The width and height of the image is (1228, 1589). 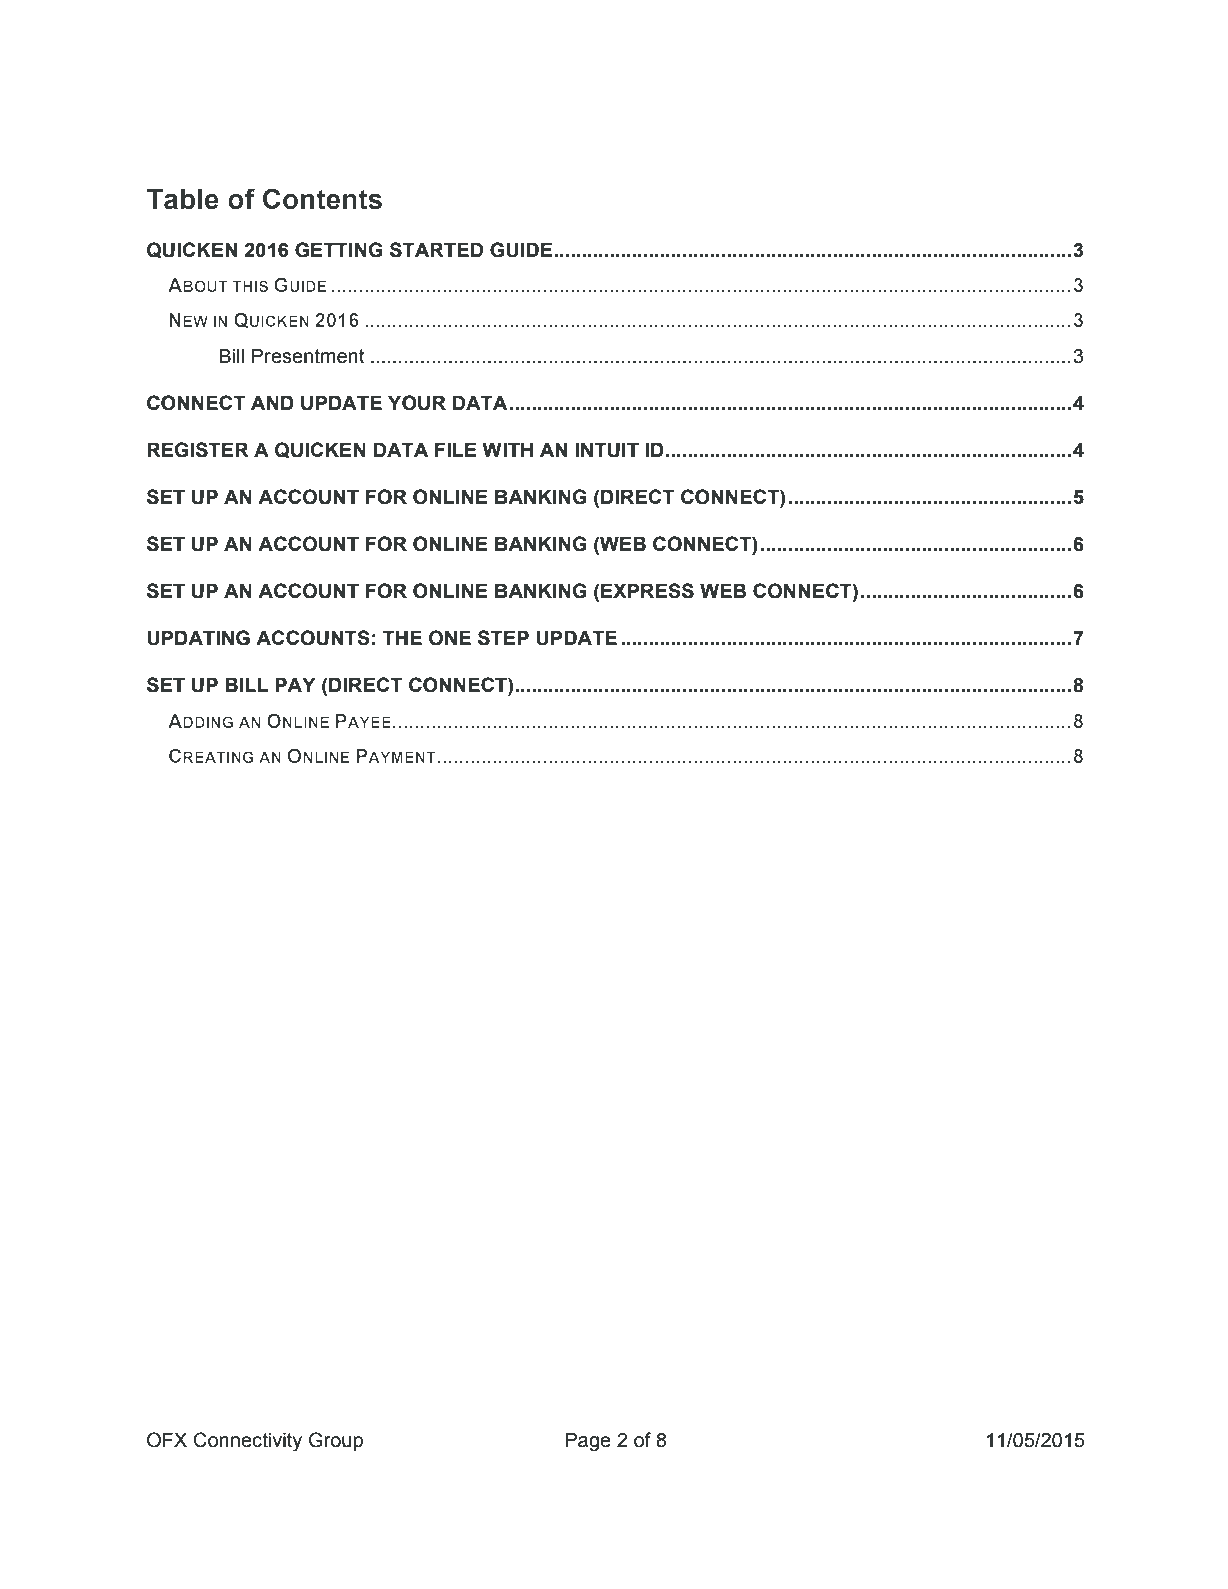 I want to click on UPDATING, so click(x=198, y=638).
